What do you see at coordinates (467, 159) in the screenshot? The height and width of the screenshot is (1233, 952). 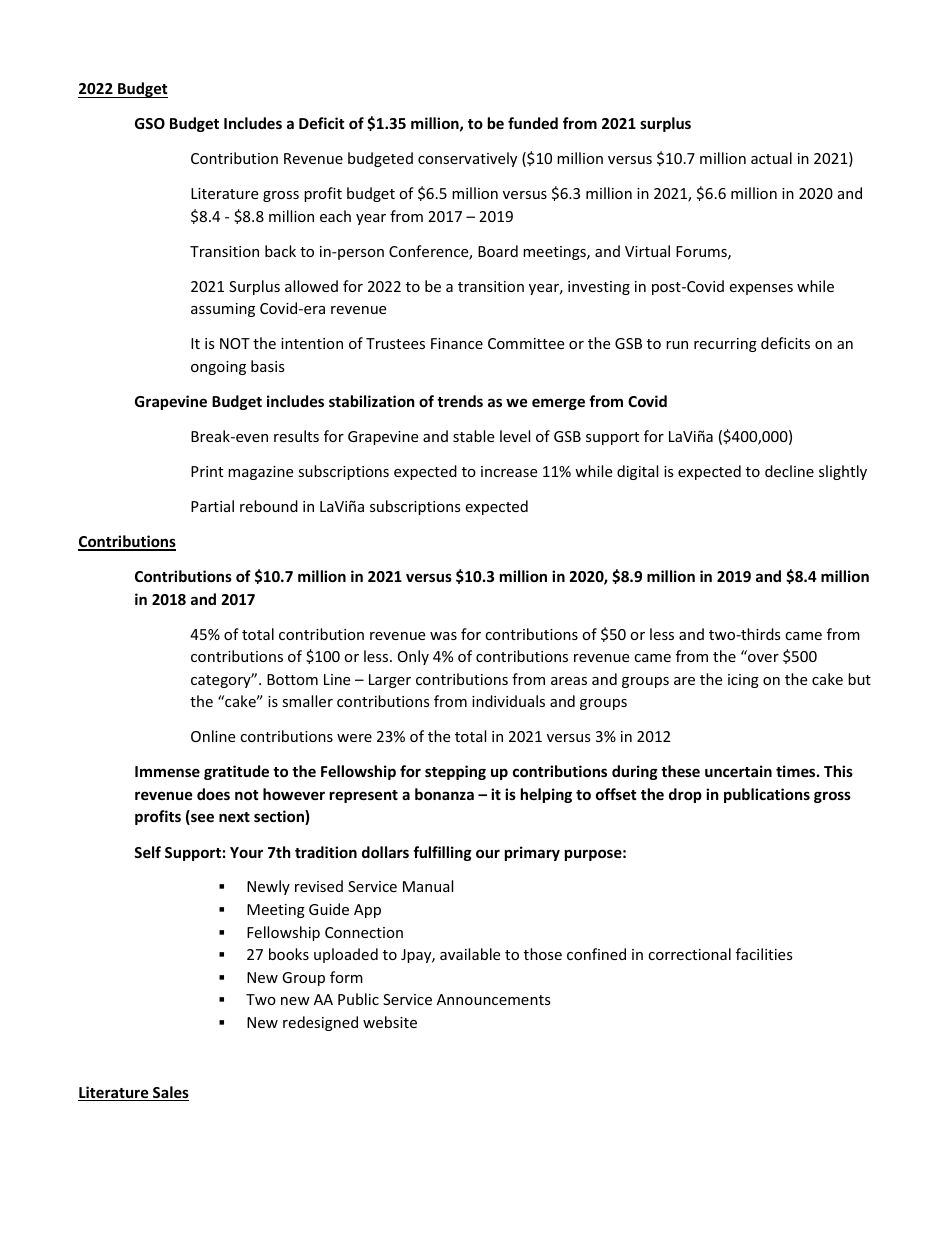 I see `conservatively` at bounding box center [467, 159].
